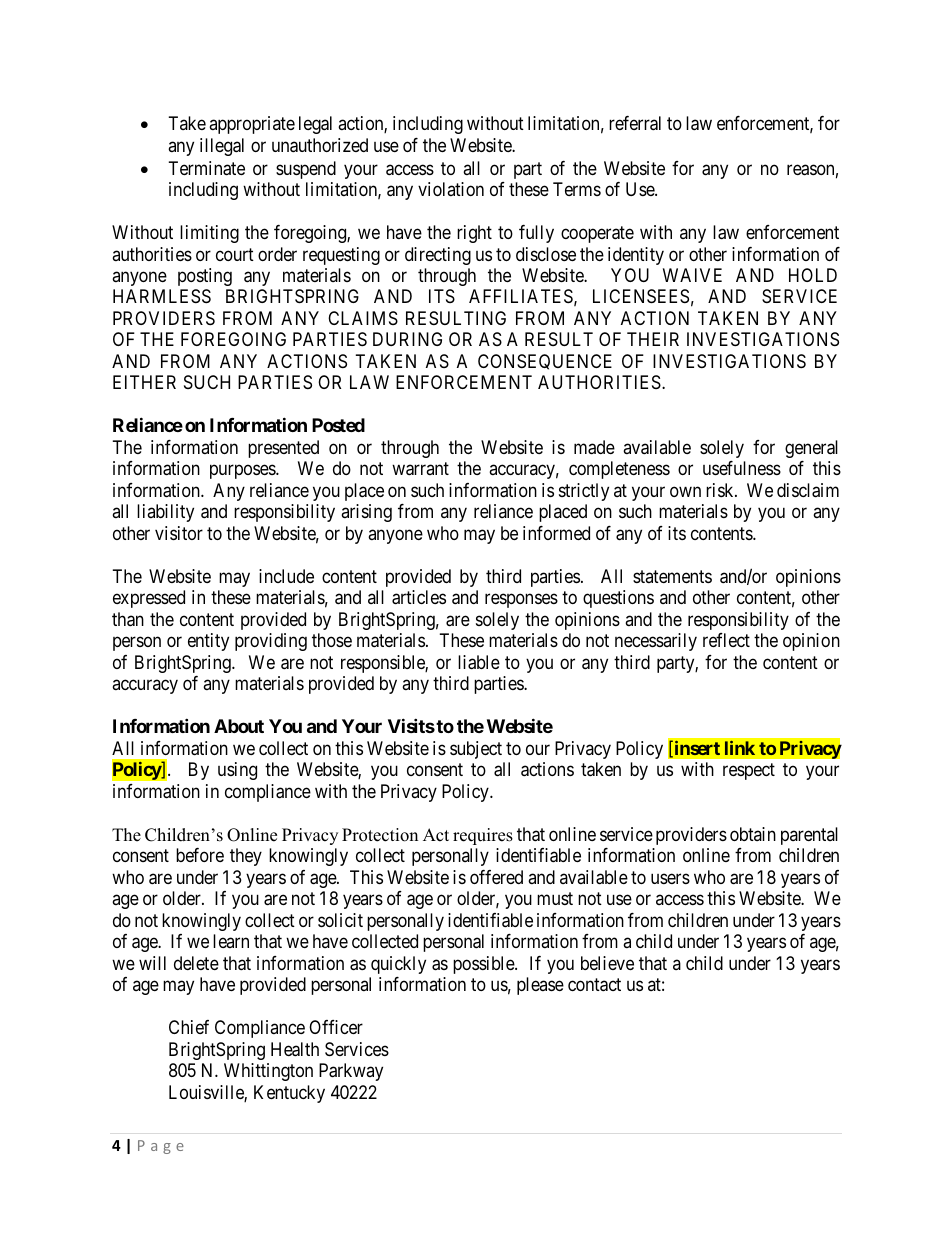  What do you see at coordinates (726, 640) in the page?
I see `reflect` at bounding box center [726, 640].
